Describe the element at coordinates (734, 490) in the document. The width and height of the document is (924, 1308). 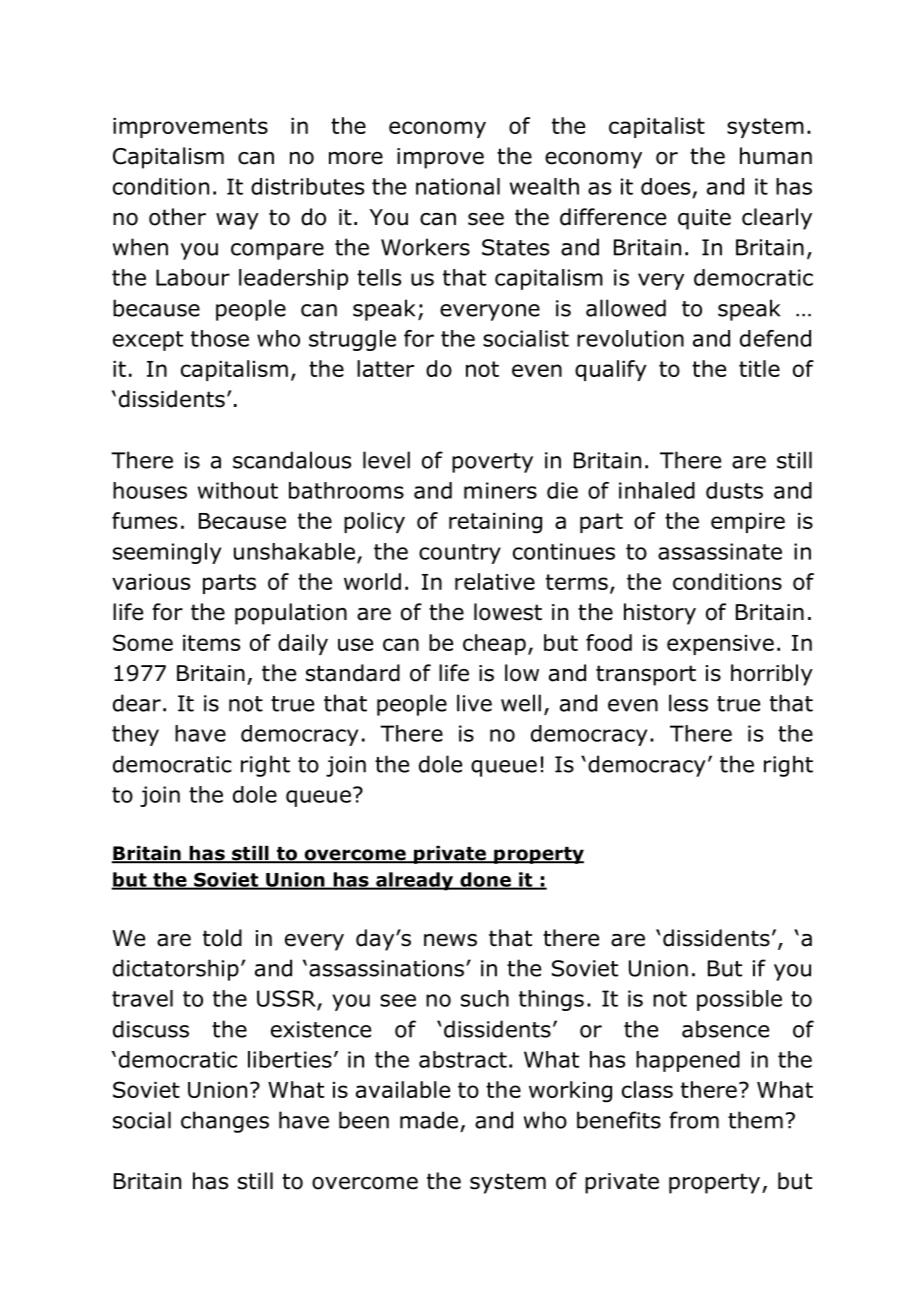
I see `dusts` at that location.
